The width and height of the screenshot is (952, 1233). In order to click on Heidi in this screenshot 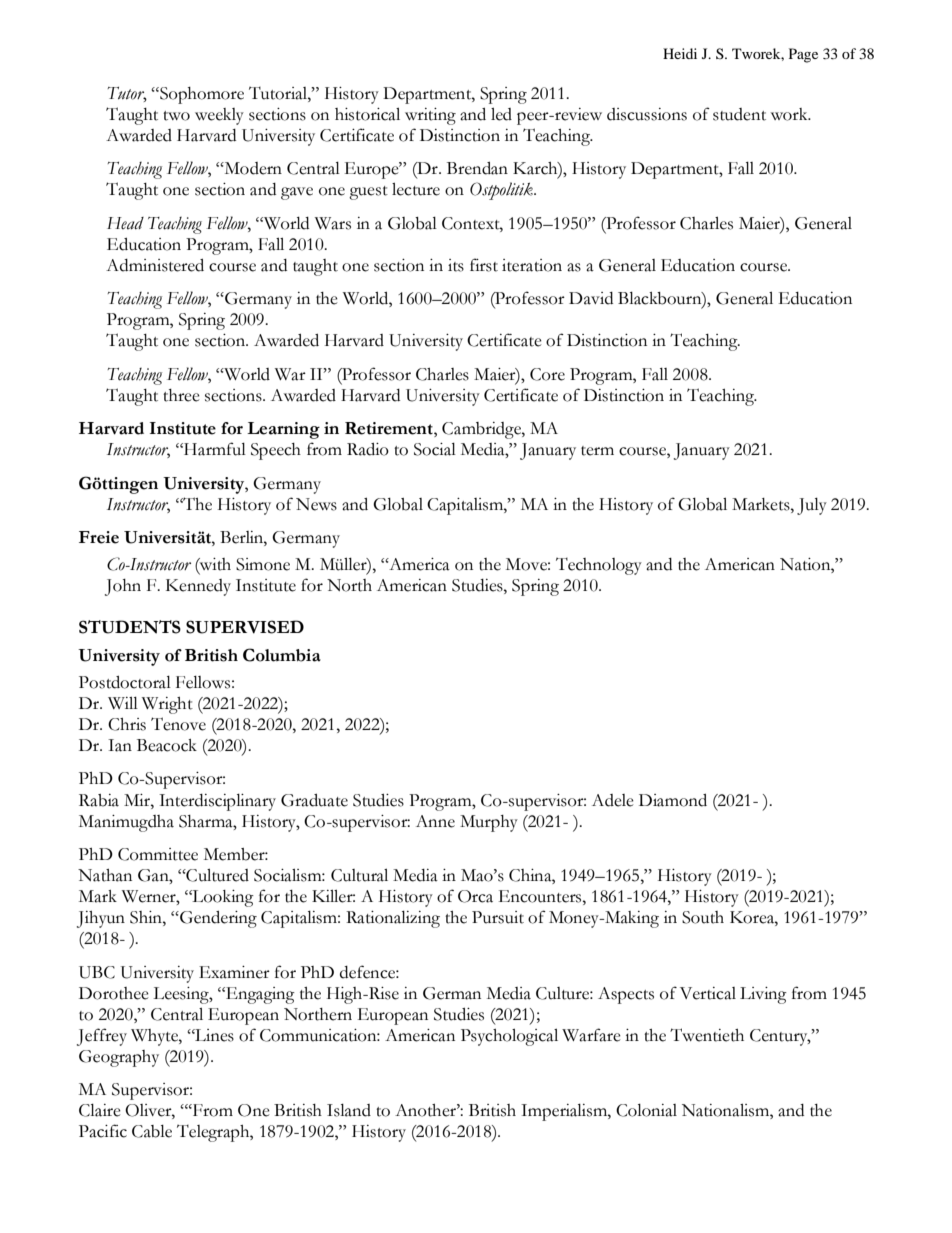, I will do `click(680, 53)`.
